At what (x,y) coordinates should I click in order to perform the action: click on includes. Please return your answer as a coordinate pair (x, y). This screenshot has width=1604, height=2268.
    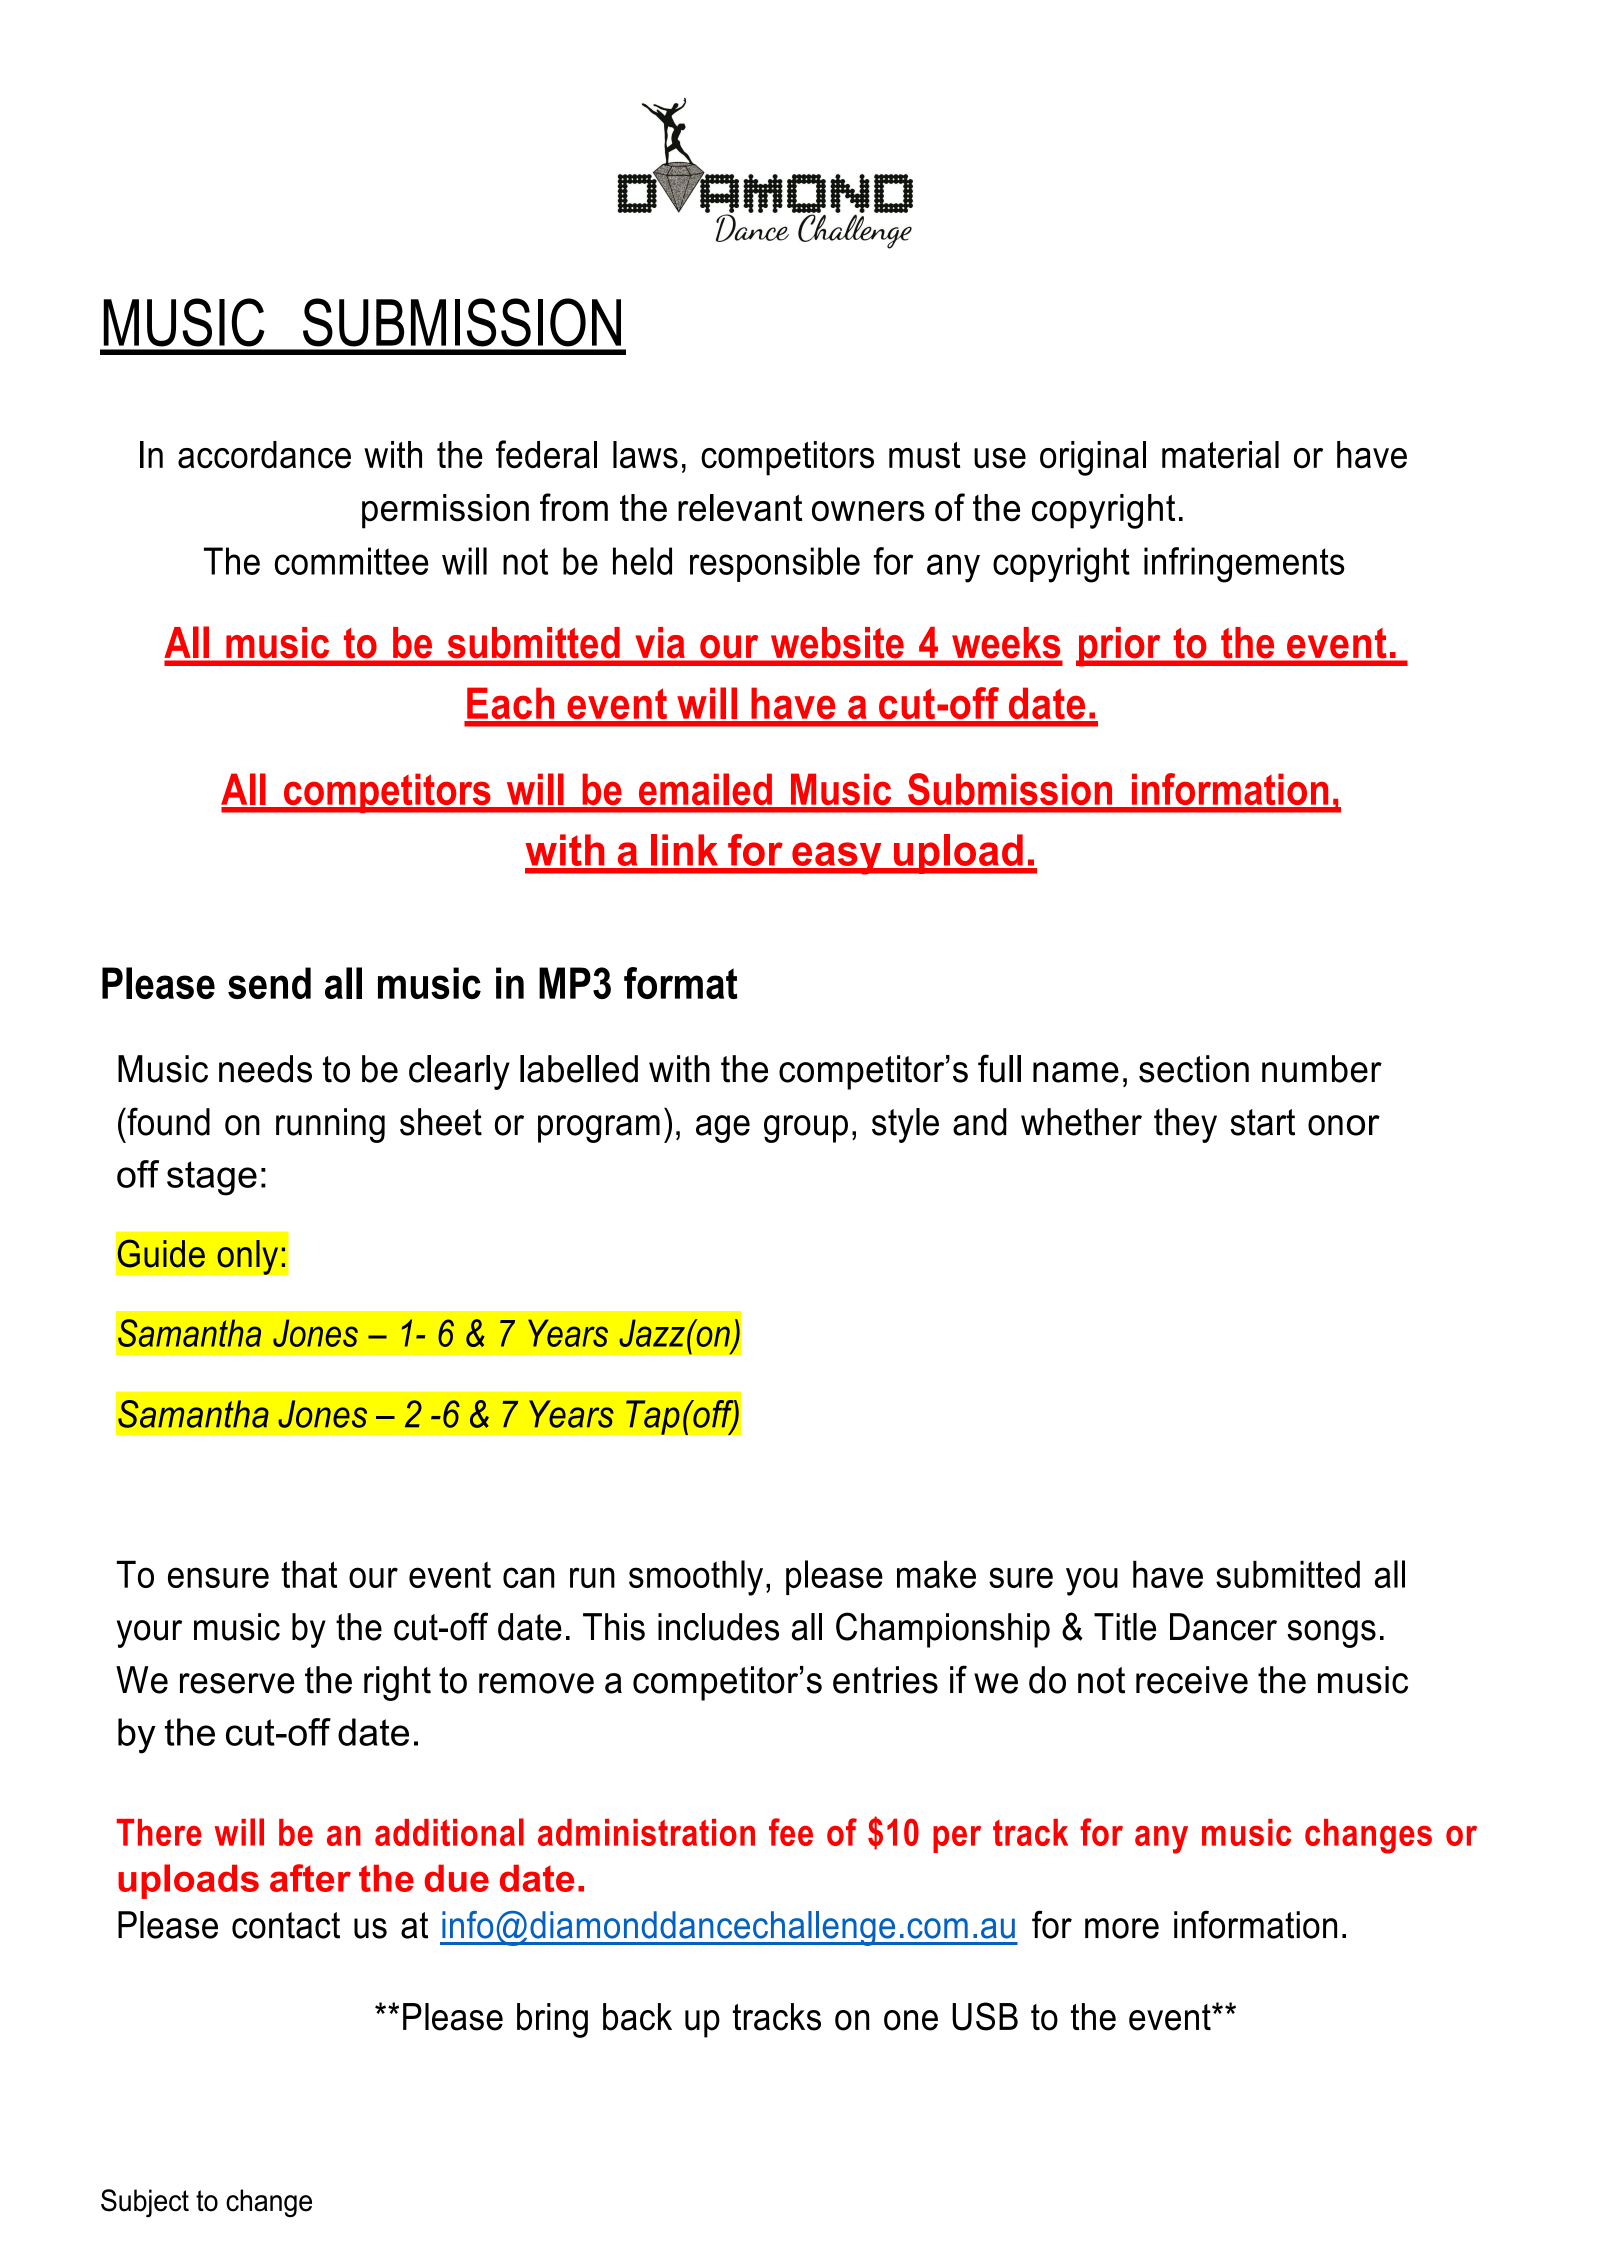
    Looking at the image, I should click on (718, 1627).
